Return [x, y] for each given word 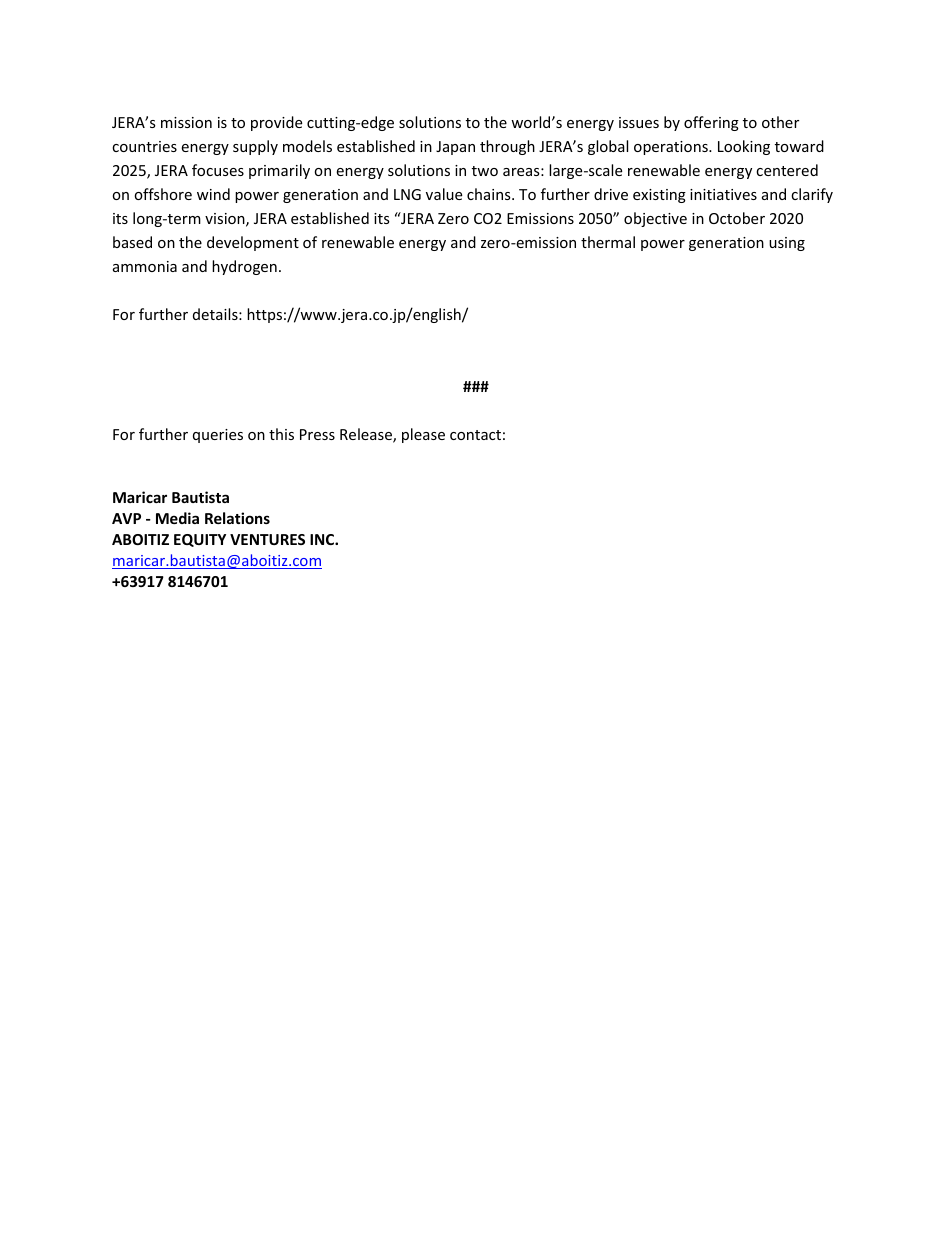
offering [711, 123]
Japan [455, 148]
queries [218, 436]
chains [490, 194]
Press [317, 434]
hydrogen [244, 267]
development [253, 243]
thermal [608, 242]
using [787, 244]
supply [255, 147]
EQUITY [200, 540]
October [737, 218]
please [423, 435]
